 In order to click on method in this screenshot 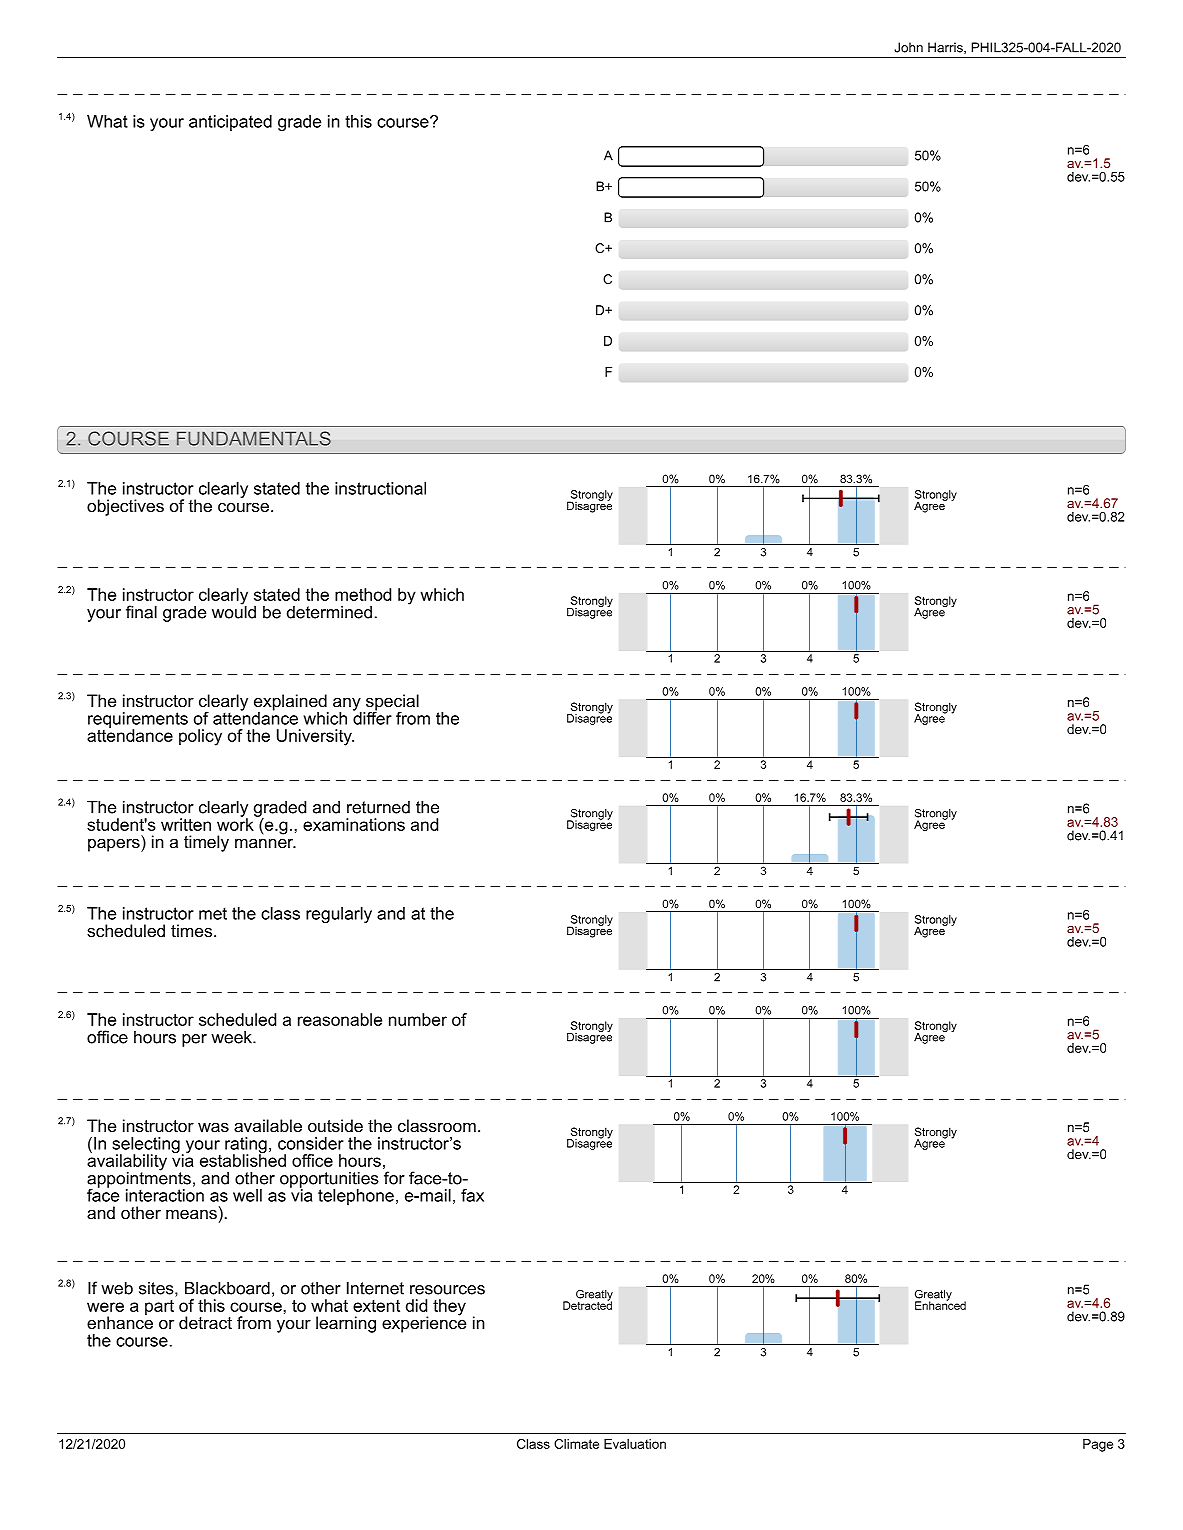, I will do `click(363, 594)`.
